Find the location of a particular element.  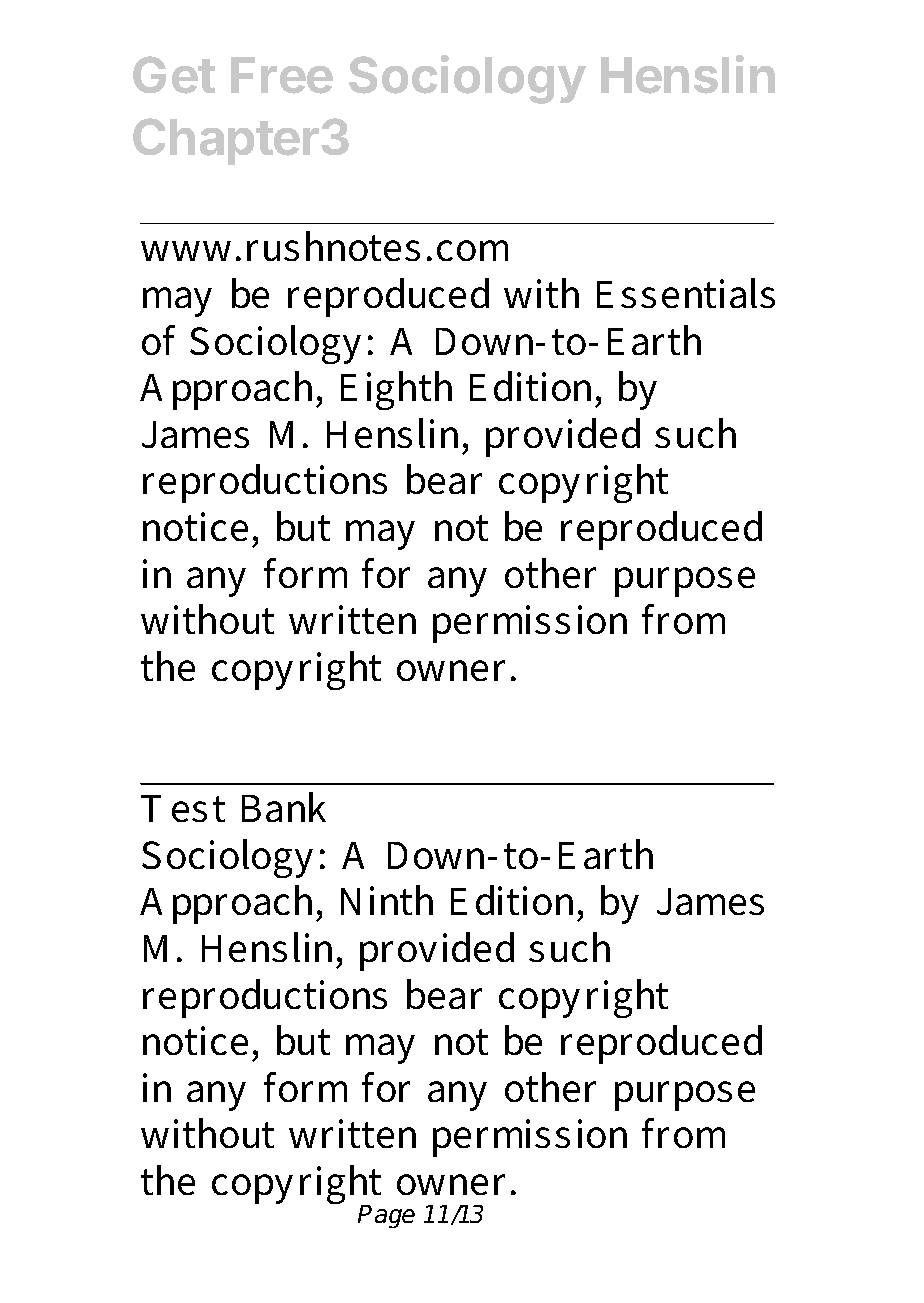

Get is located at coordinates (174, 75).
